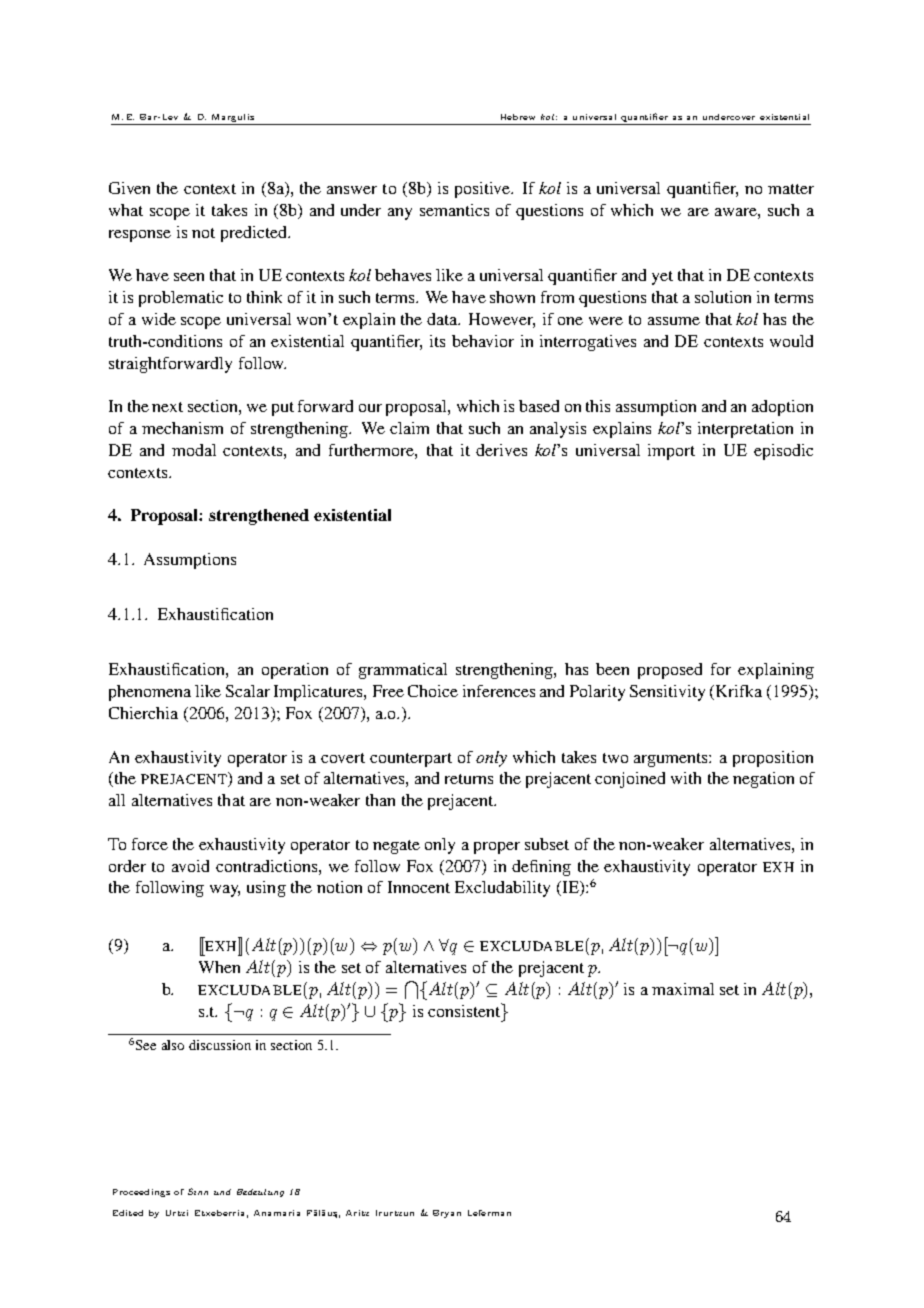  Describe the element at coordinates (233, 119) in the page. I see `Margulis` at that location.
